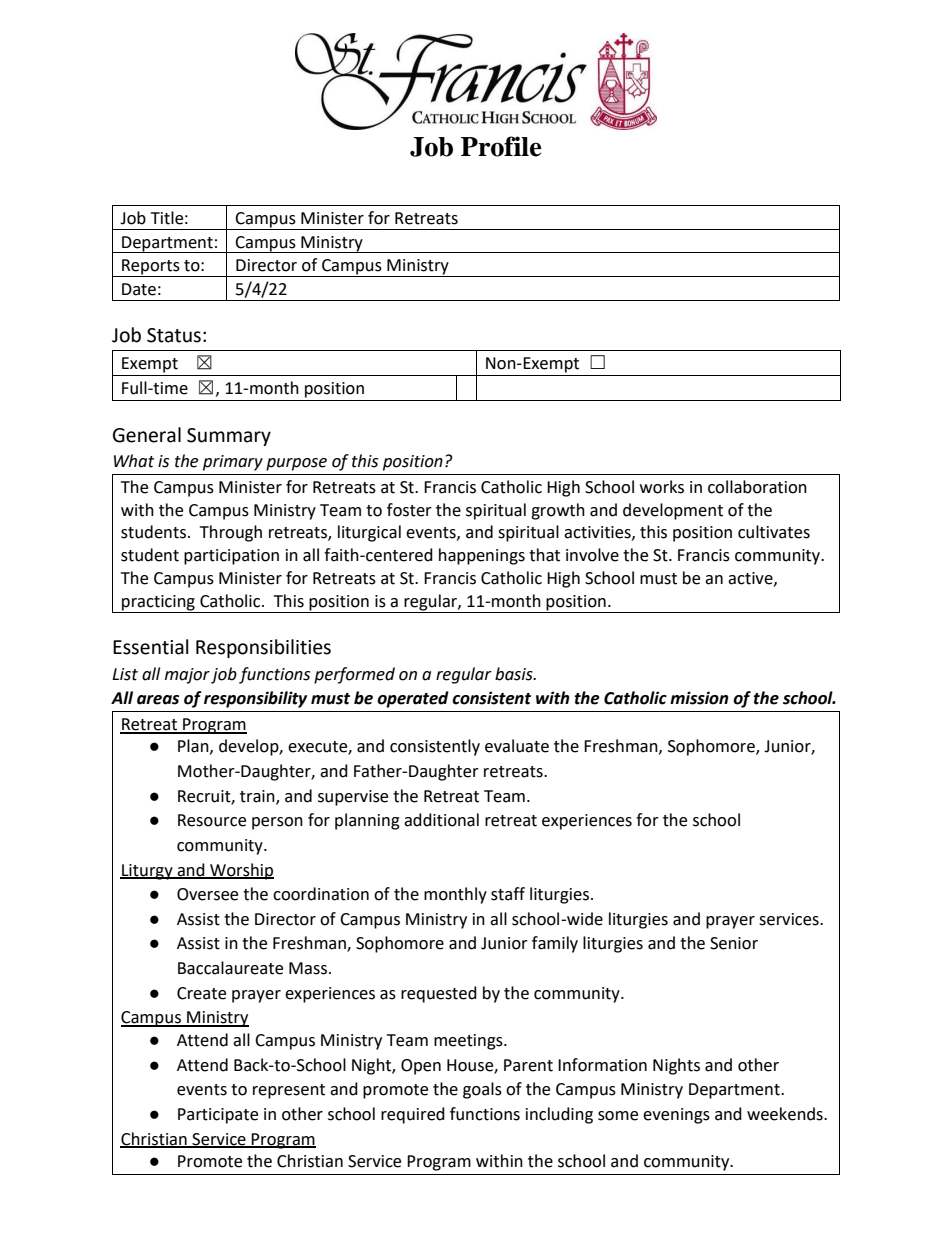 The image size is (952, 1233). Describe the element at coordinates (233, 463) in the document. I see `primary` at that location.
